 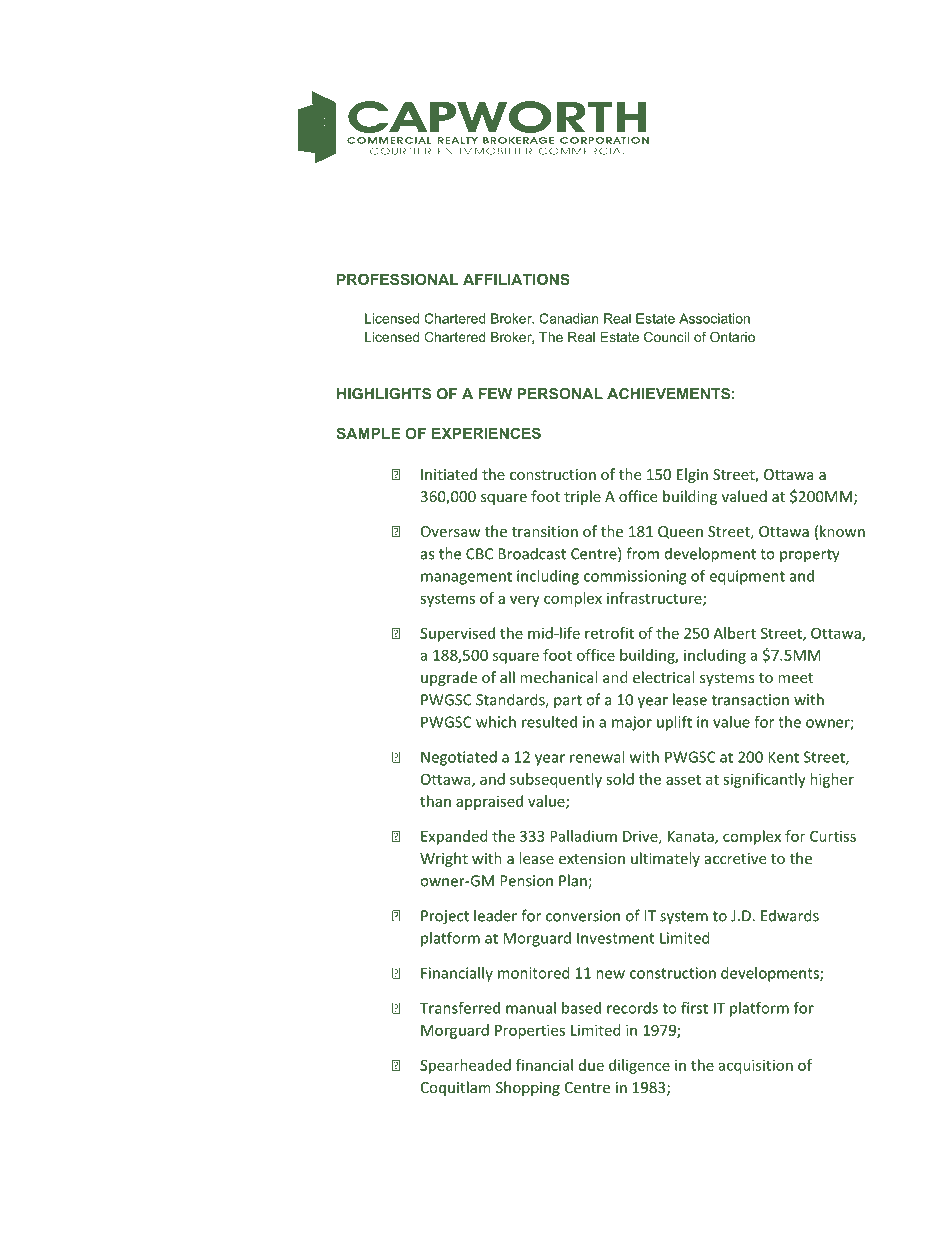 What do you see at coordinates (582, 497) in the image?
I see `triple` at bounding box center [582, 497].
